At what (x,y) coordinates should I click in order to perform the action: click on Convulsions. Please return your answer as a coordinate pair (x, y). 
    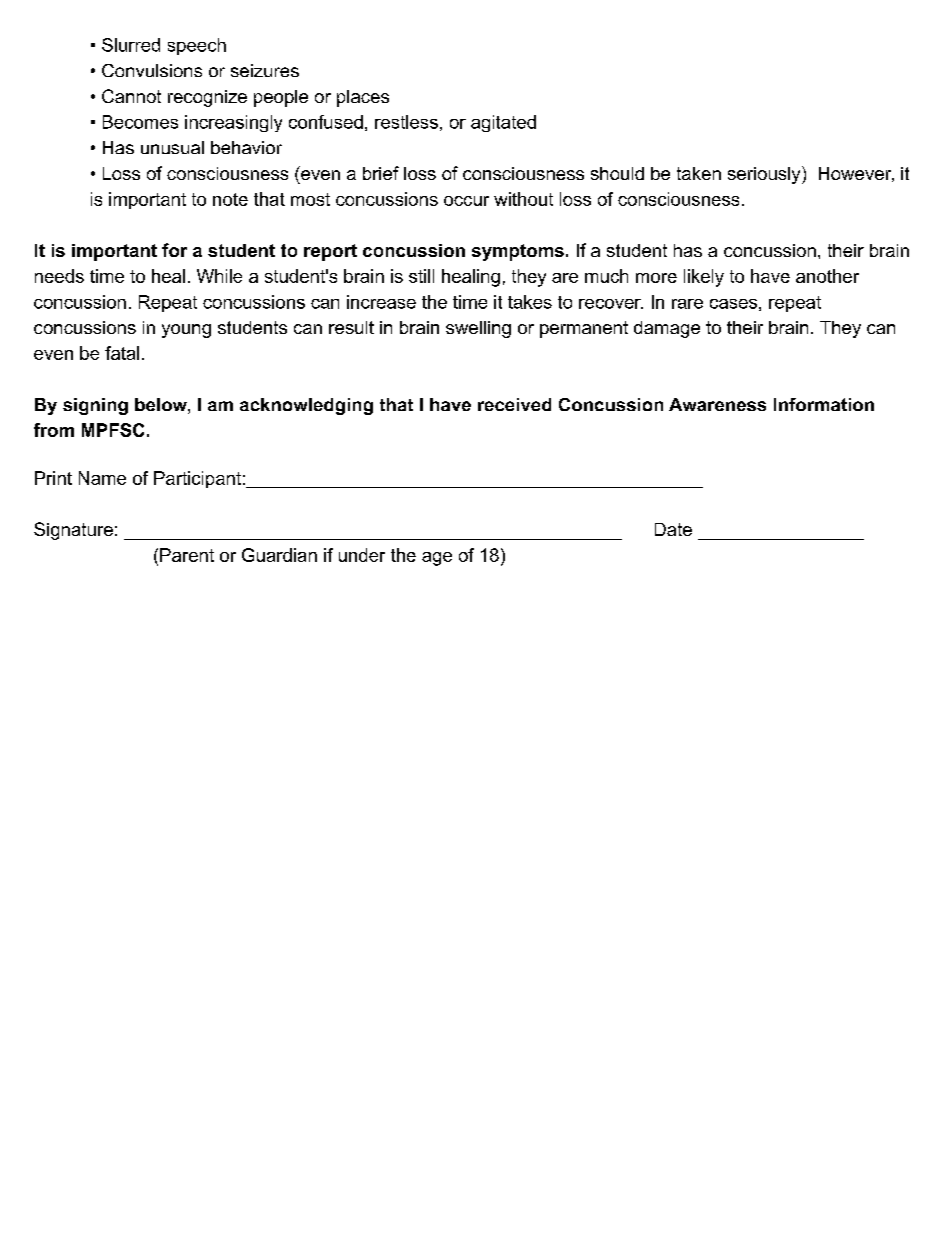
    Looking at the image, I should click on (152, 70).
